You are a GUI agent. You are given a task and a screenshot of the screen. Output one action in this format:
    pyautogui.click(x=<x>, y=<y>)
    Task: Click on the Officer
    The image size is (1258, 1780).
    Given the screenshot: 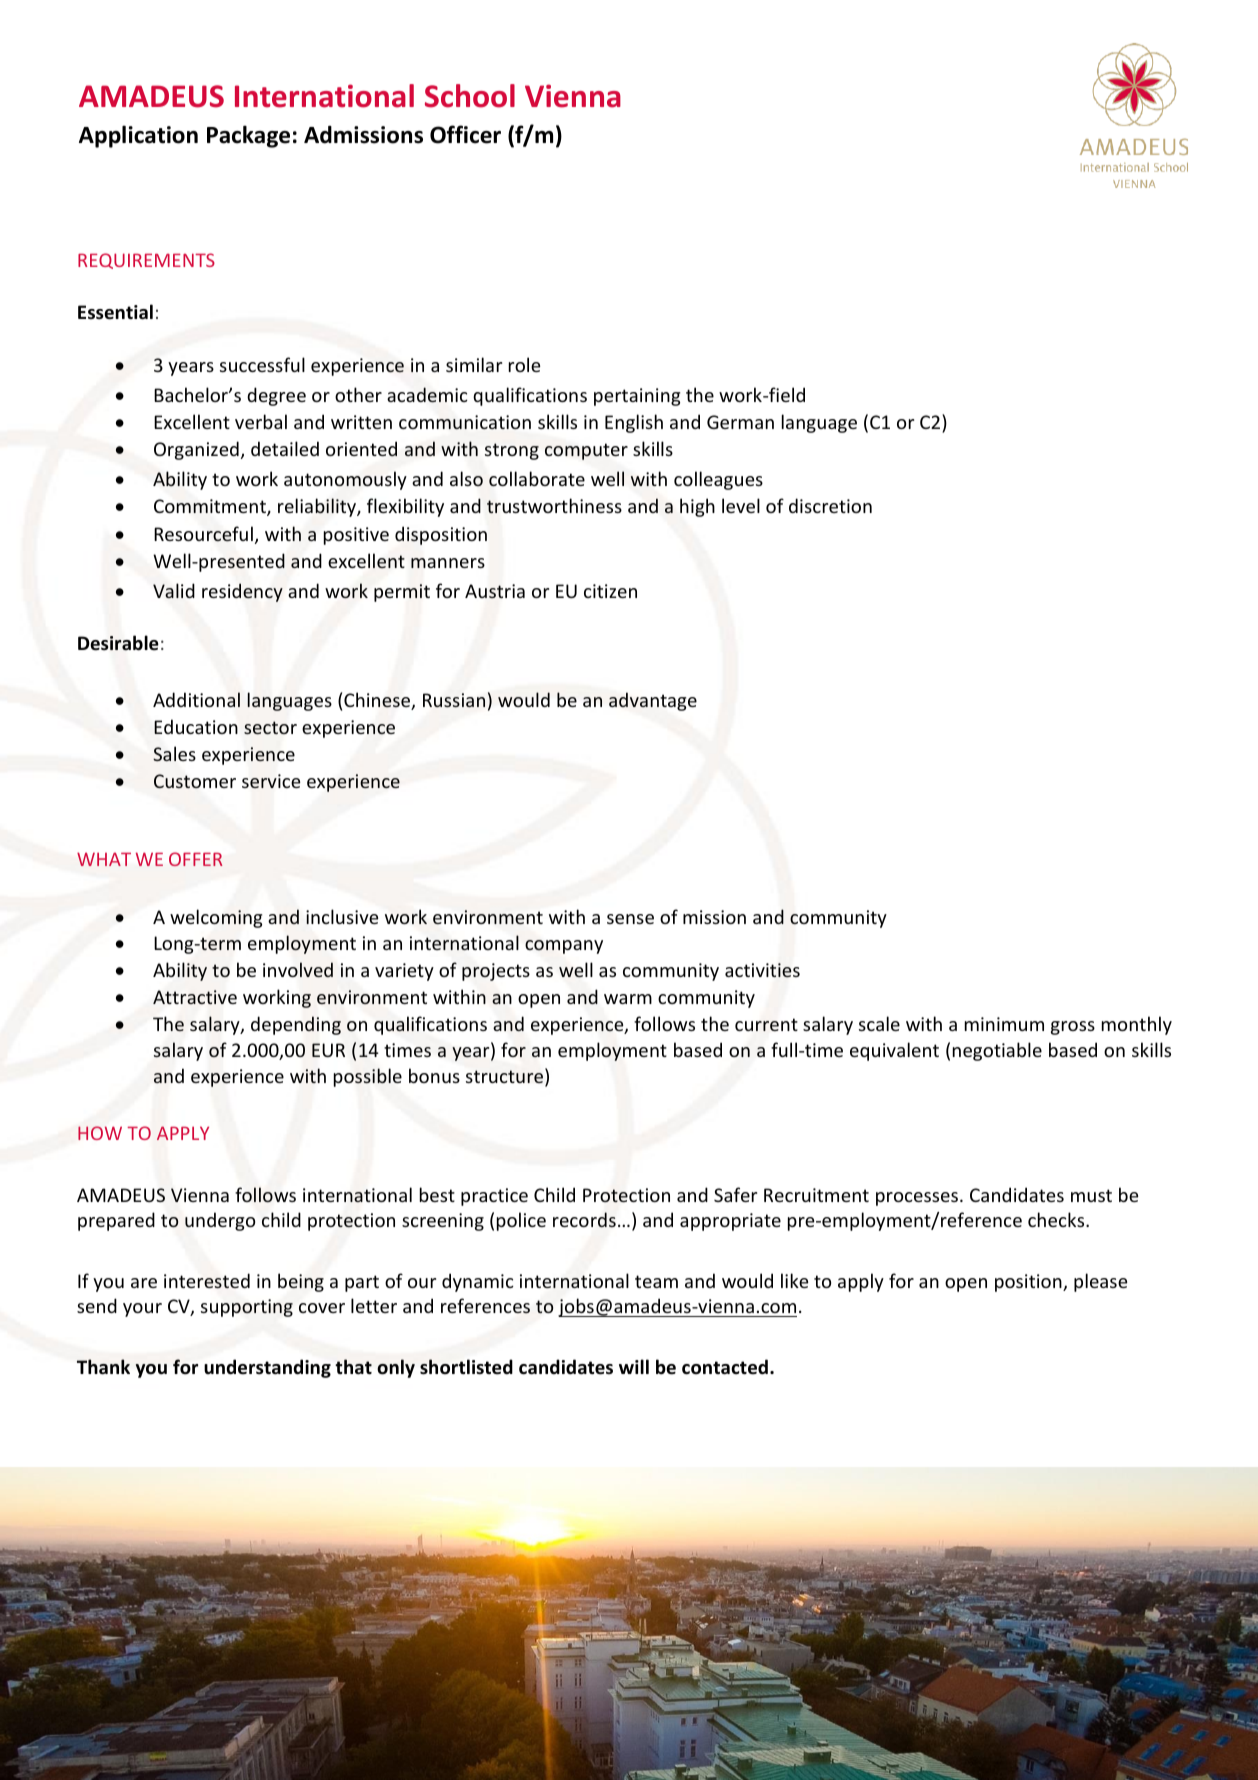 What is the action you would take?
    pyautogui.click(x=465, y=134)
